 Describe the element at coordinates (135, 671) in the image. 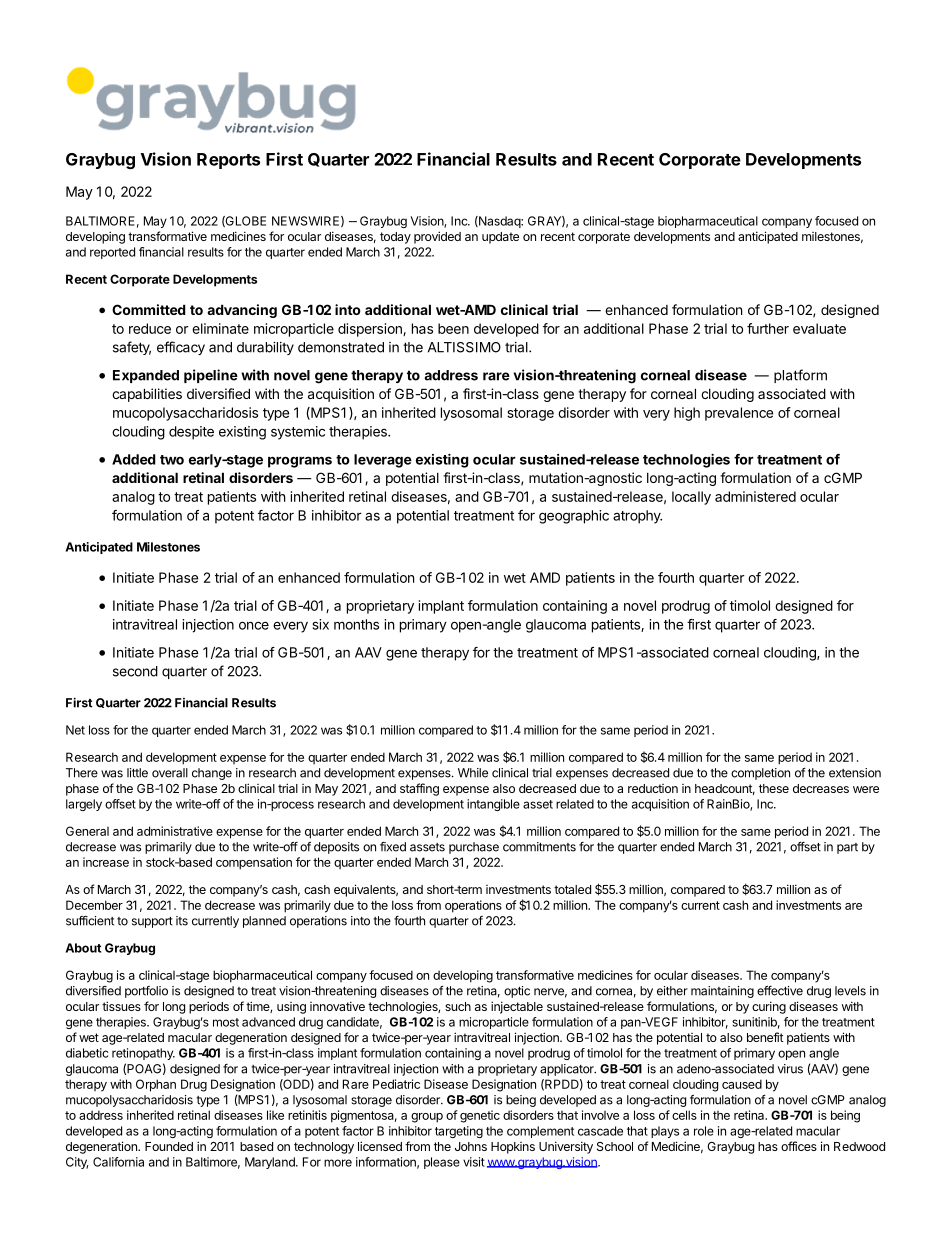

I see `second` at that location.
